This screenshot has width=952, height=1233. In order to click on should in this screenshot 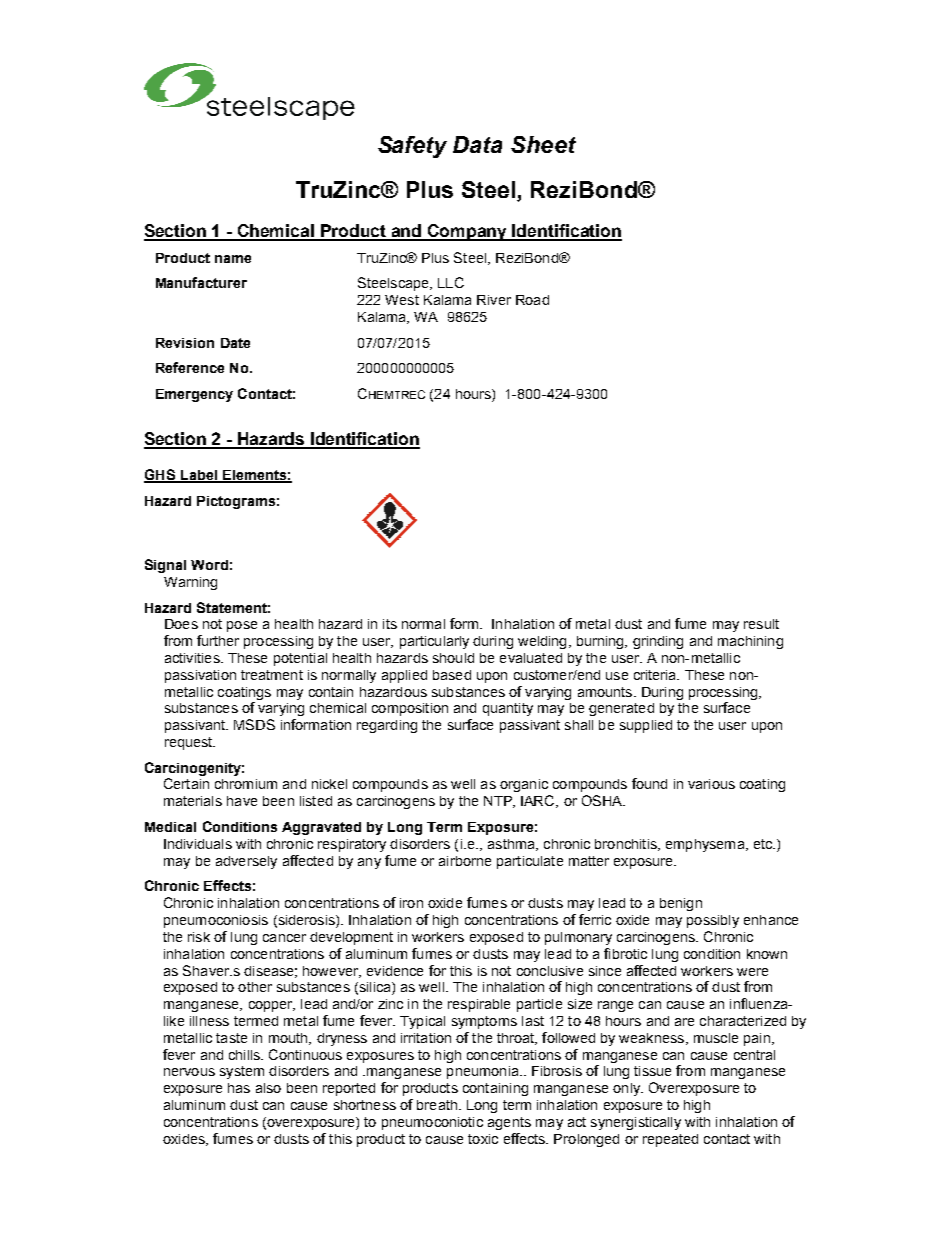, I will do `click(453, 658)`.
